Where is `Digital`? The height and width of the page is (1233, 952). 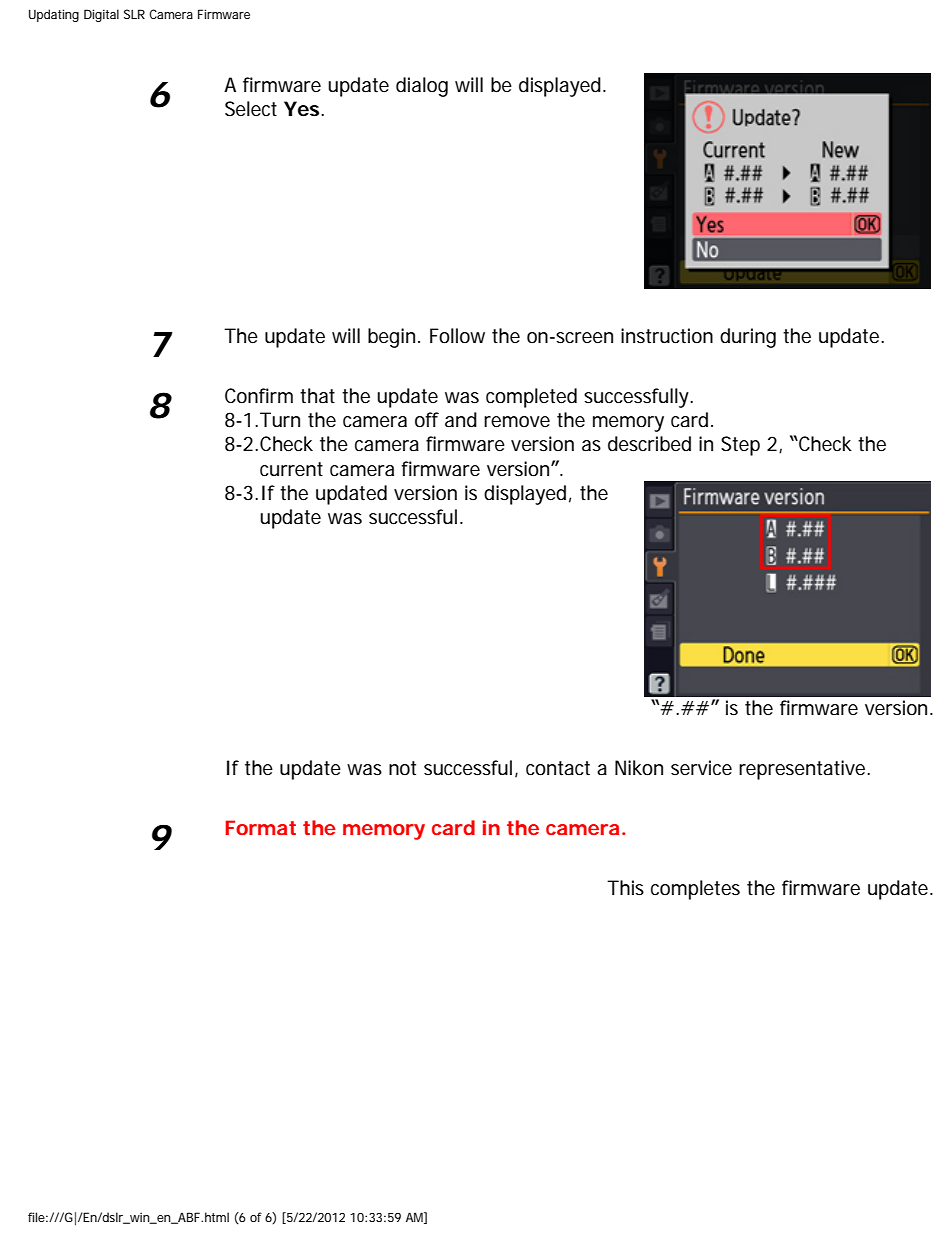
Digital is located at coordinates (101, 15).
